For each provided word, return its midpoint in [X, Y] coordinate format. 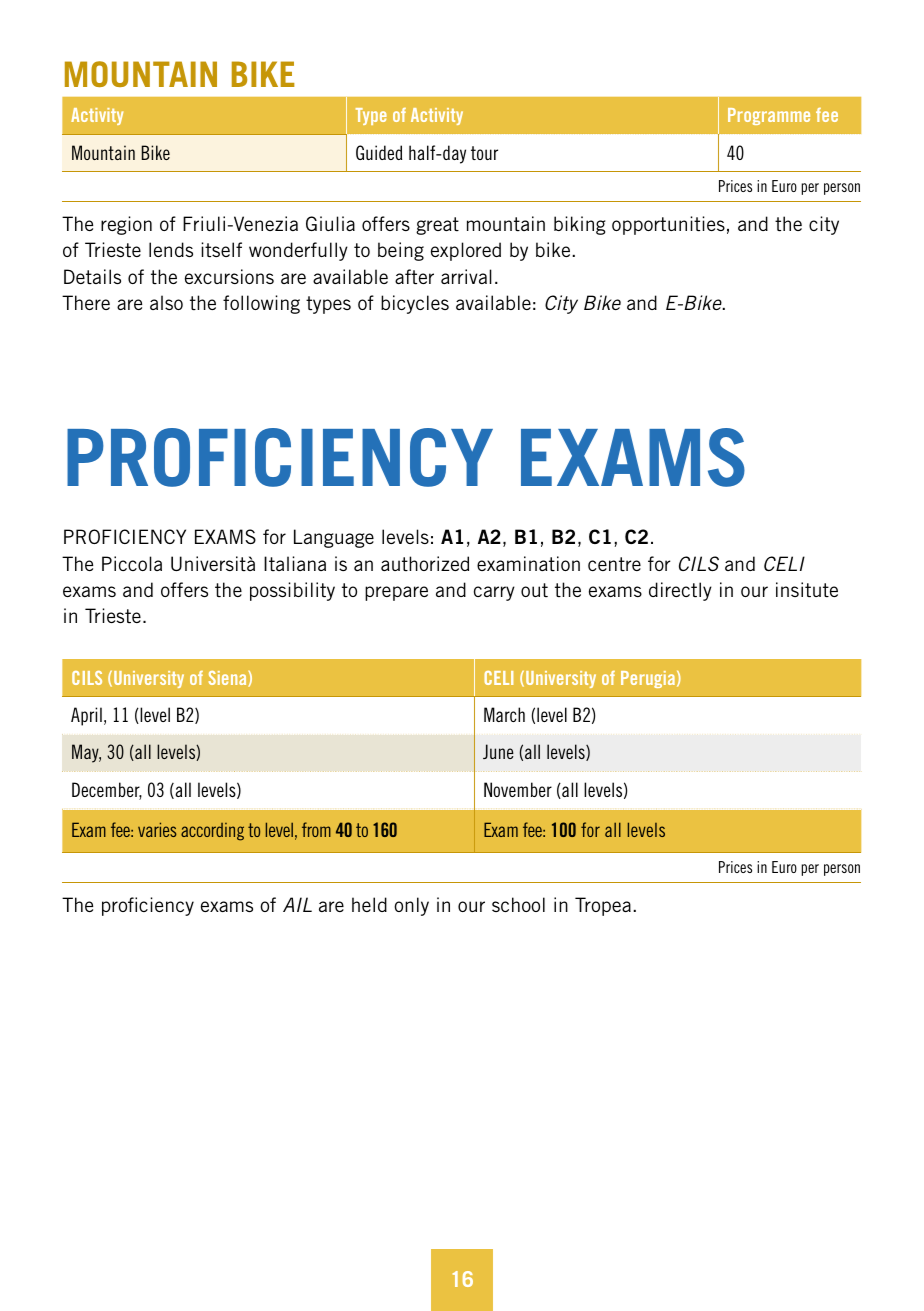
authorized [425, 563]
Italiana [295, 563]
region [126, 225]
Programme [769, 116]
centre [614, 564]
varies [157, 829]
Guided [379, 152]
